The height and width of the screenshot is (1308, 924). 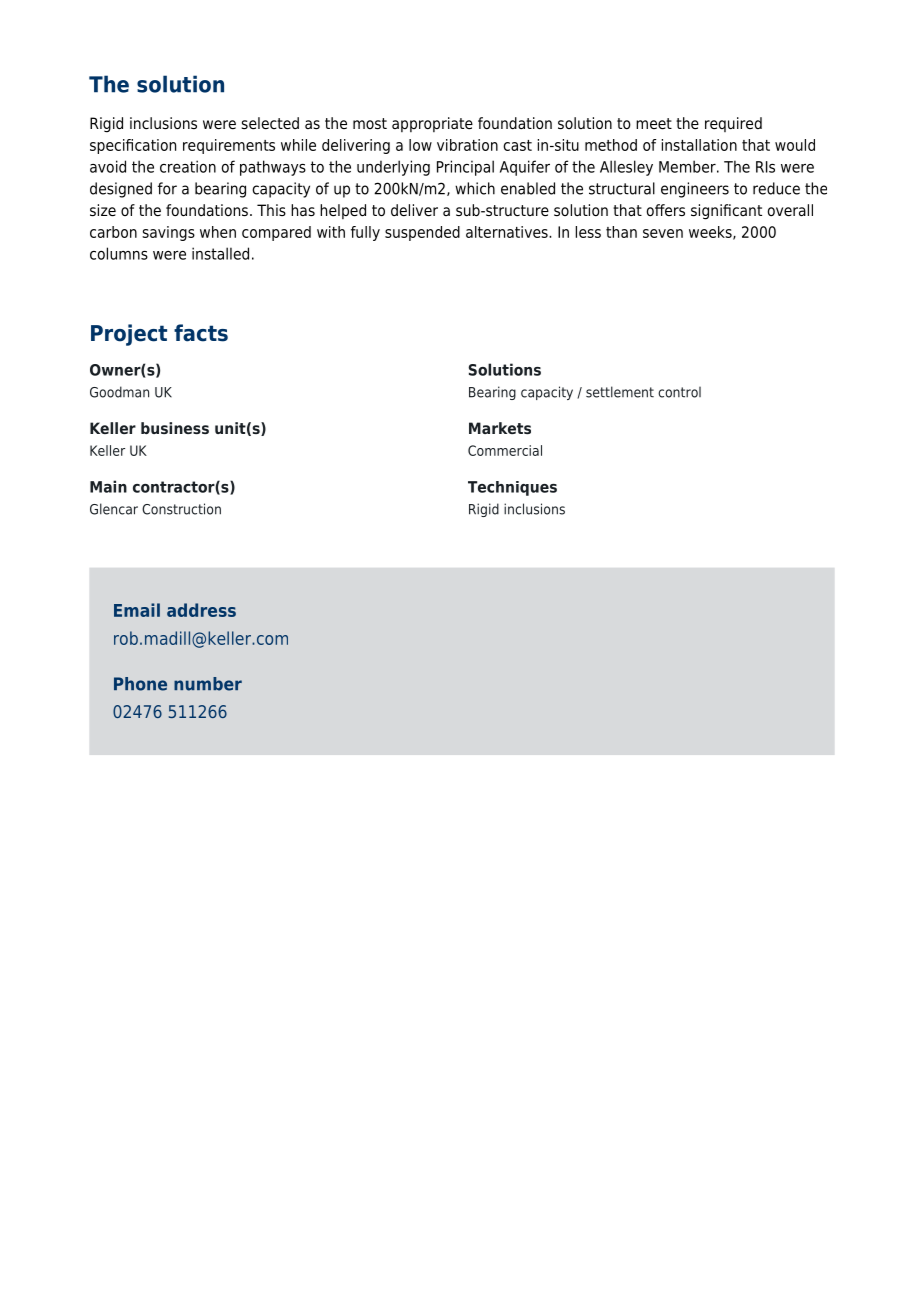 What do you see at coordinates (140, 684) in the screenshot?
I see `Phone` at bounding box center [140, 684].
